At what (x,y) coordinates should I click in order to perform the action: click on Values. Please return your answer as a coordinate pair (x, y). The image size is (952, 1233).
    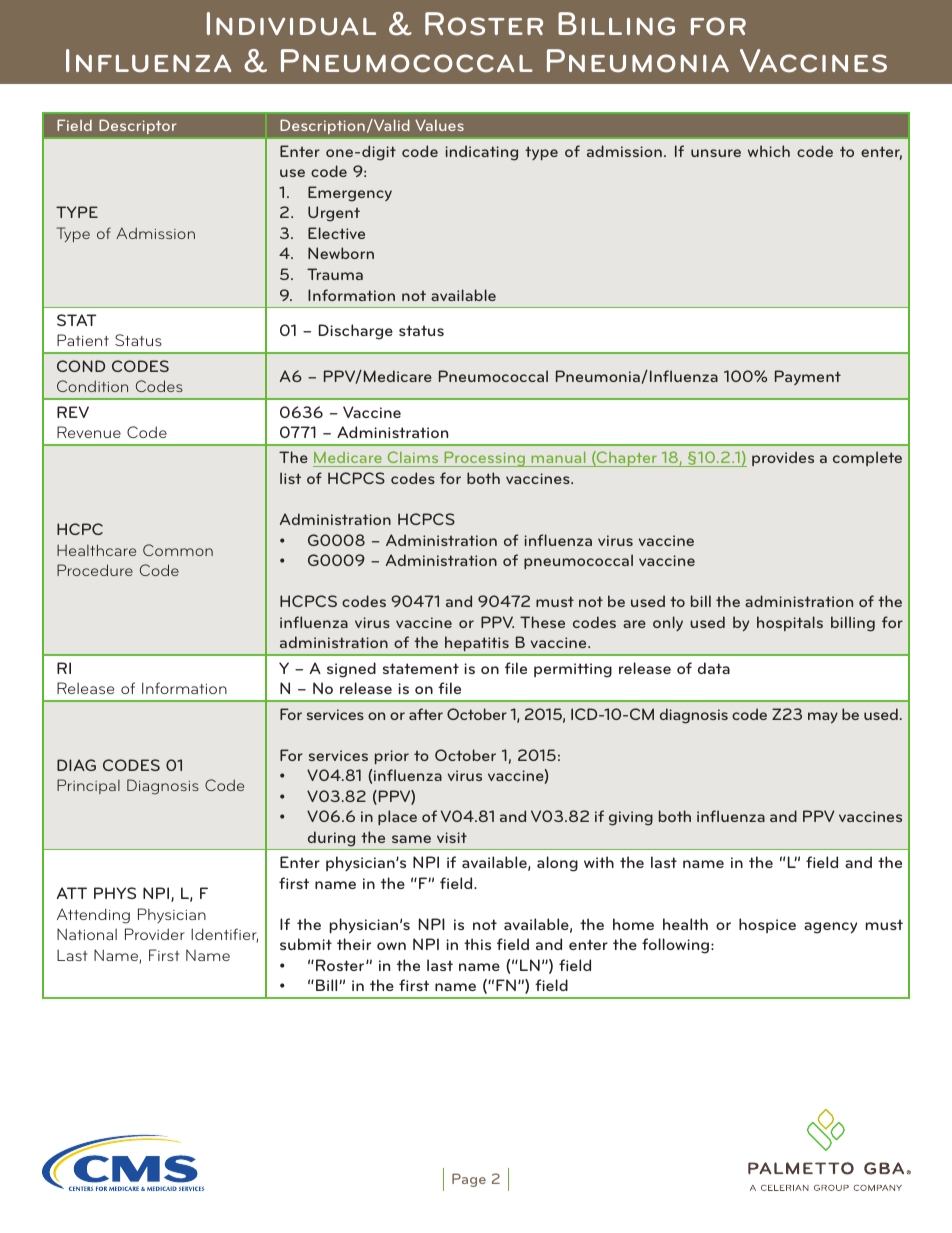
    Looking at the image, I should click on (439, 125).
